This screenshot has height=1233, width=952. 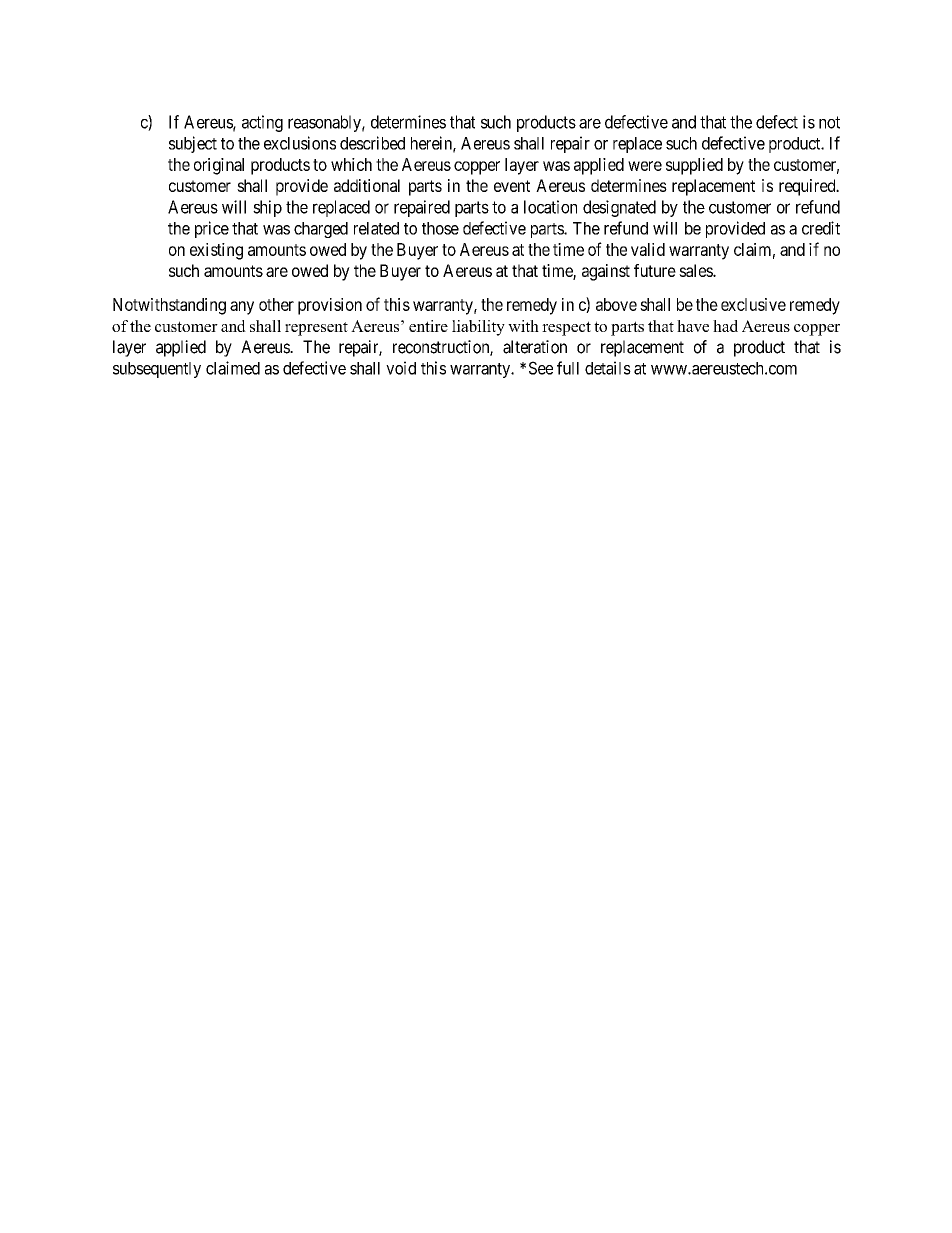 I want to click on subsequently, so click(x=157, y=370).
